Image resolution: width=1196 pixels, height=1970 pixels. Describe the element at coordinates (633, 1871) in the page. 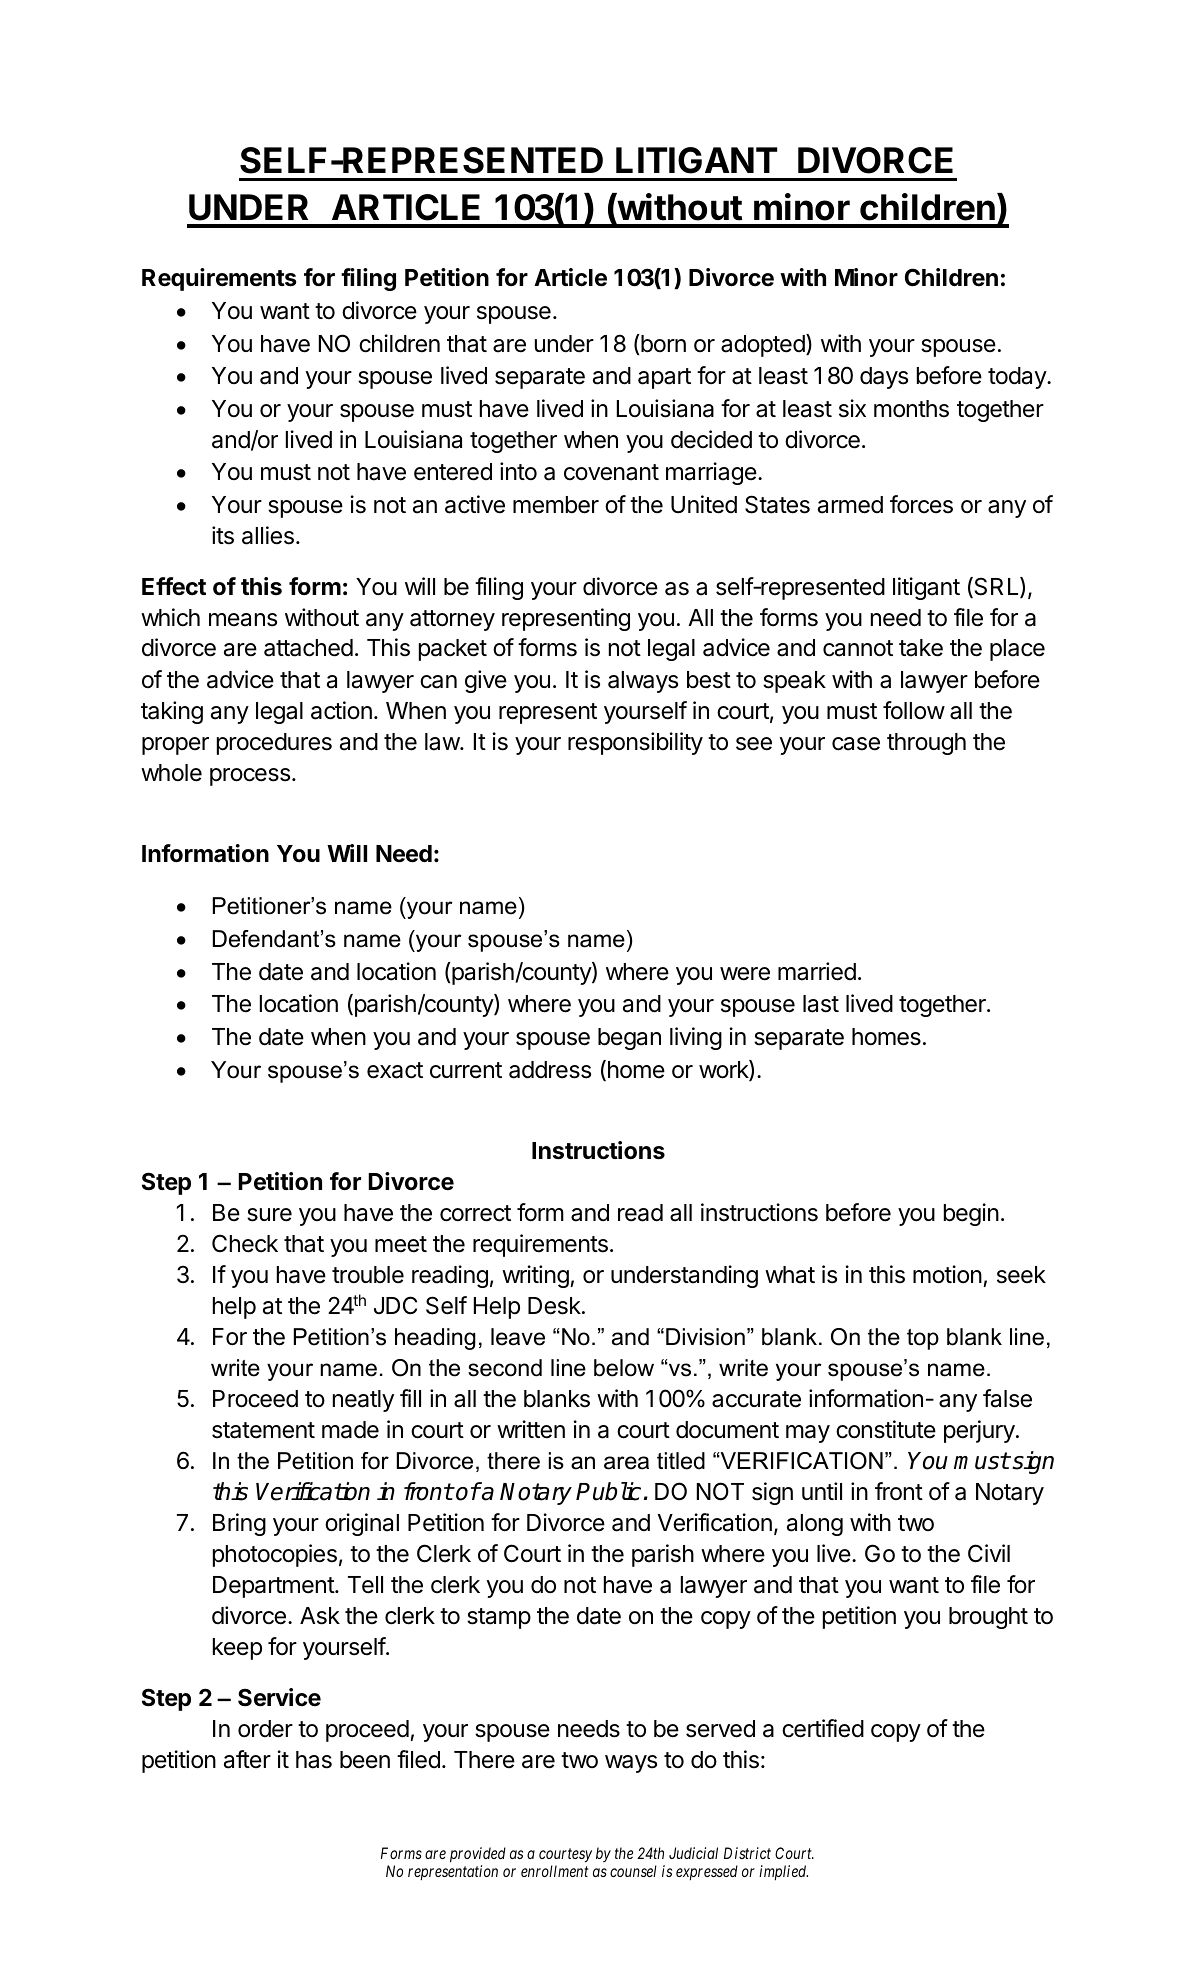

I see `counsel` at that location.
